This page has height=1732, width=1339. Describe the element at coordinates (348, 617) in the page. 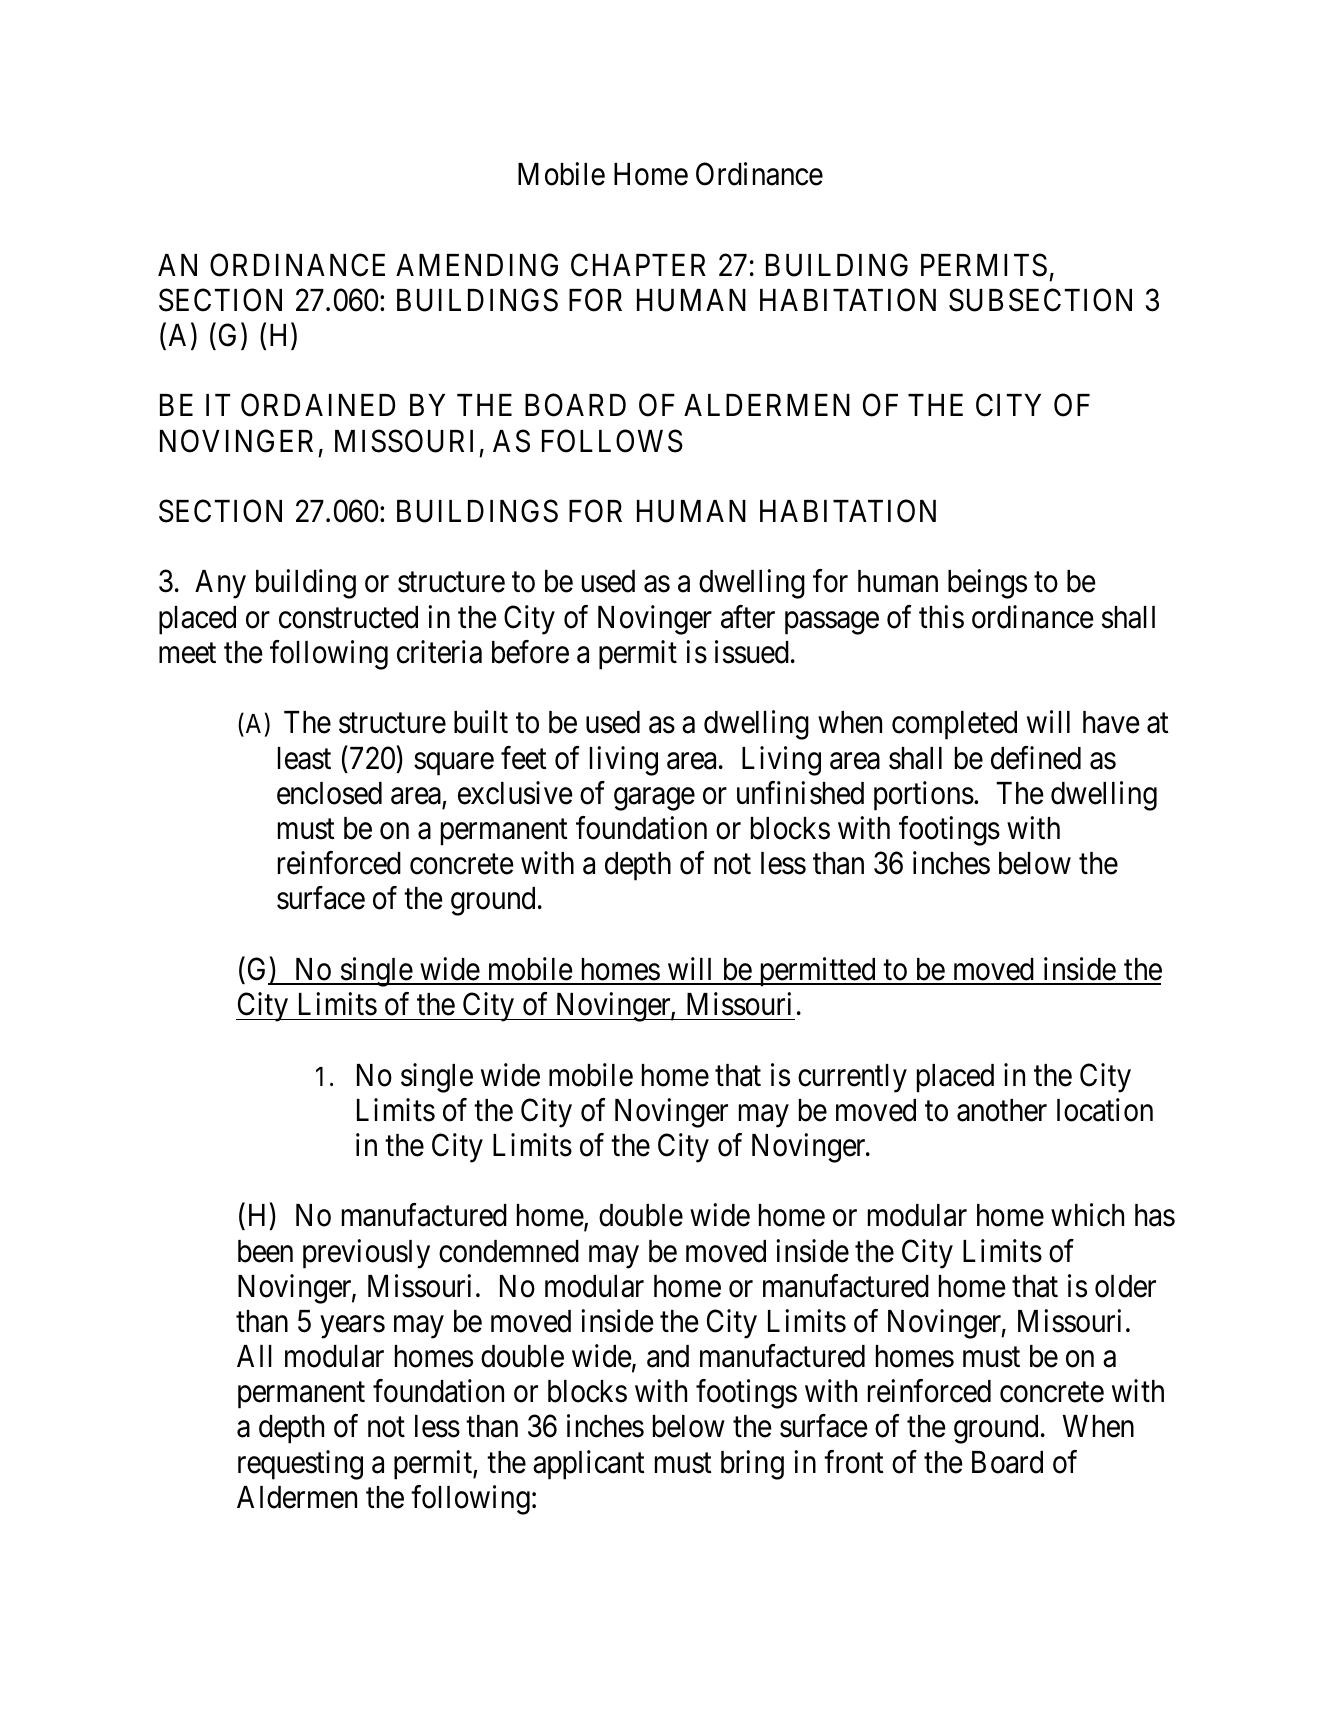

I see `constructed` at that location.
